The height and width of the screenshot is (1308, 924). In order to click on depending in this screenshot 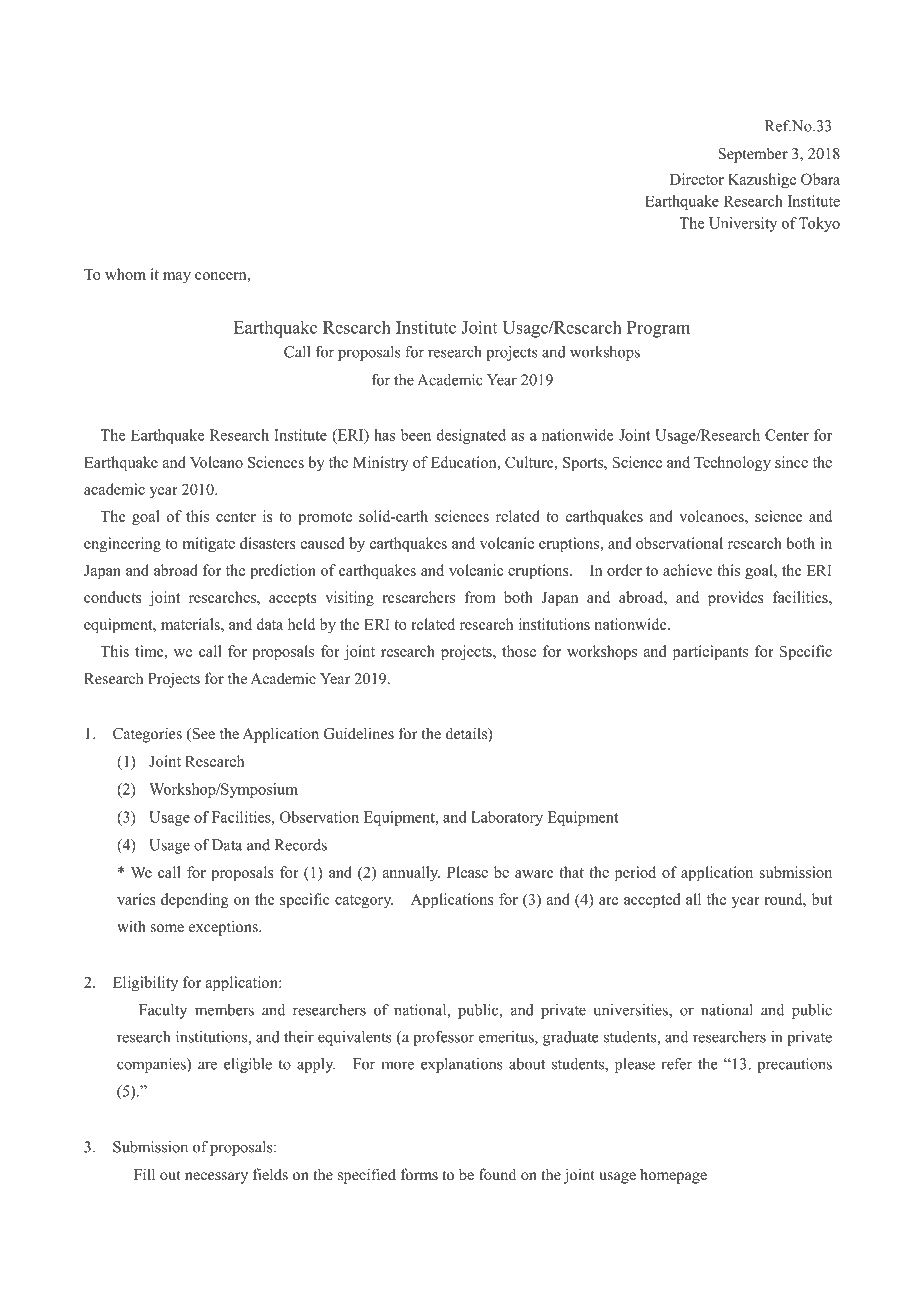, I will do `click(195, 901)`.
